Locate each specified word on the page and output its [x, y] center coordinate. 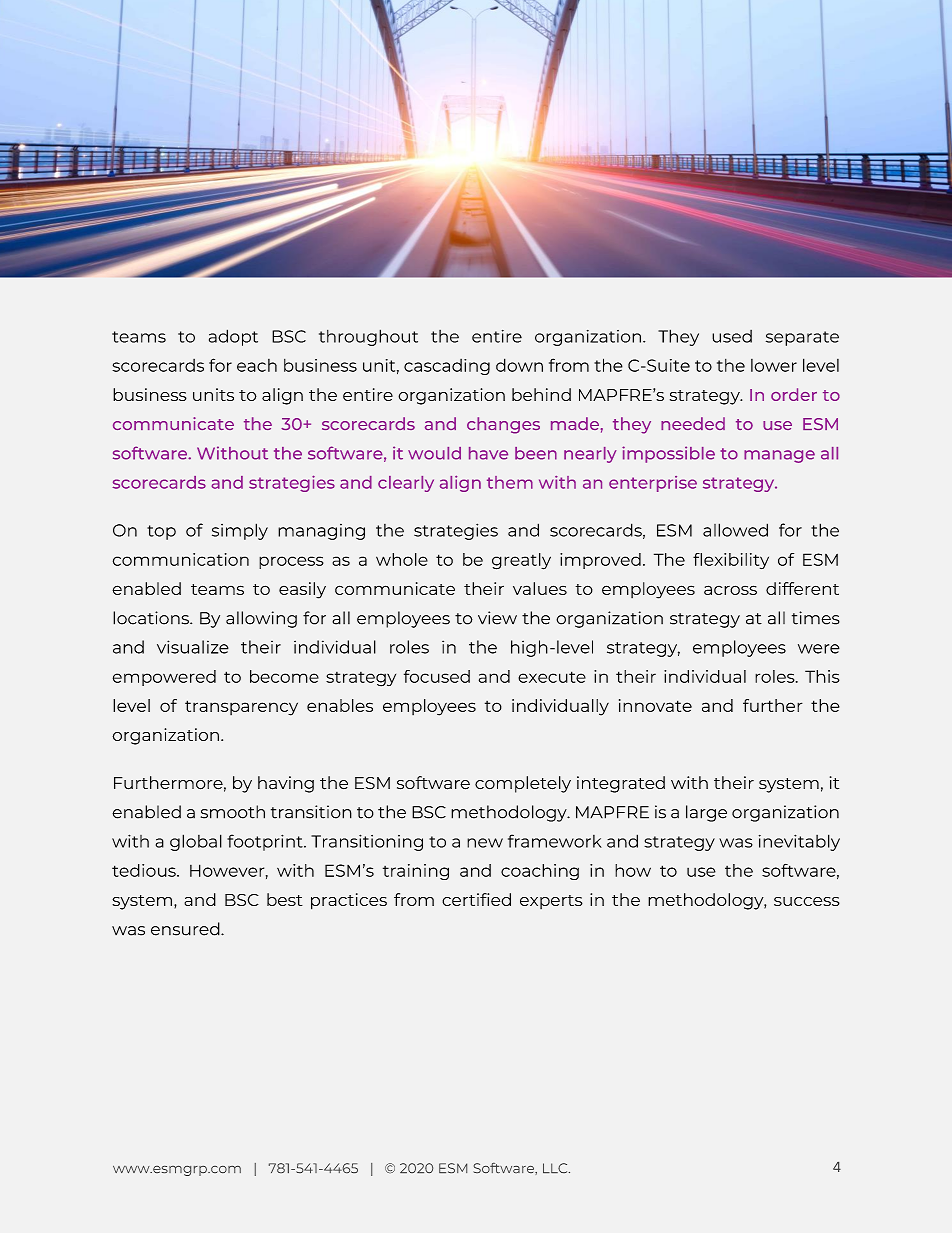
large [706, 813]
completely [523, 784]
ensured [186, 929]
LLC [556, 1168]
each [257, 365]
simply [240, 531]
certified [476, 899]
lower [774, 365]
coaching [540, 872]
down [519, 365]
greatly [521, 561]
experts [551, 902]
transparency [241, 708]
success [807, 901]
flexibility [731, 561]
